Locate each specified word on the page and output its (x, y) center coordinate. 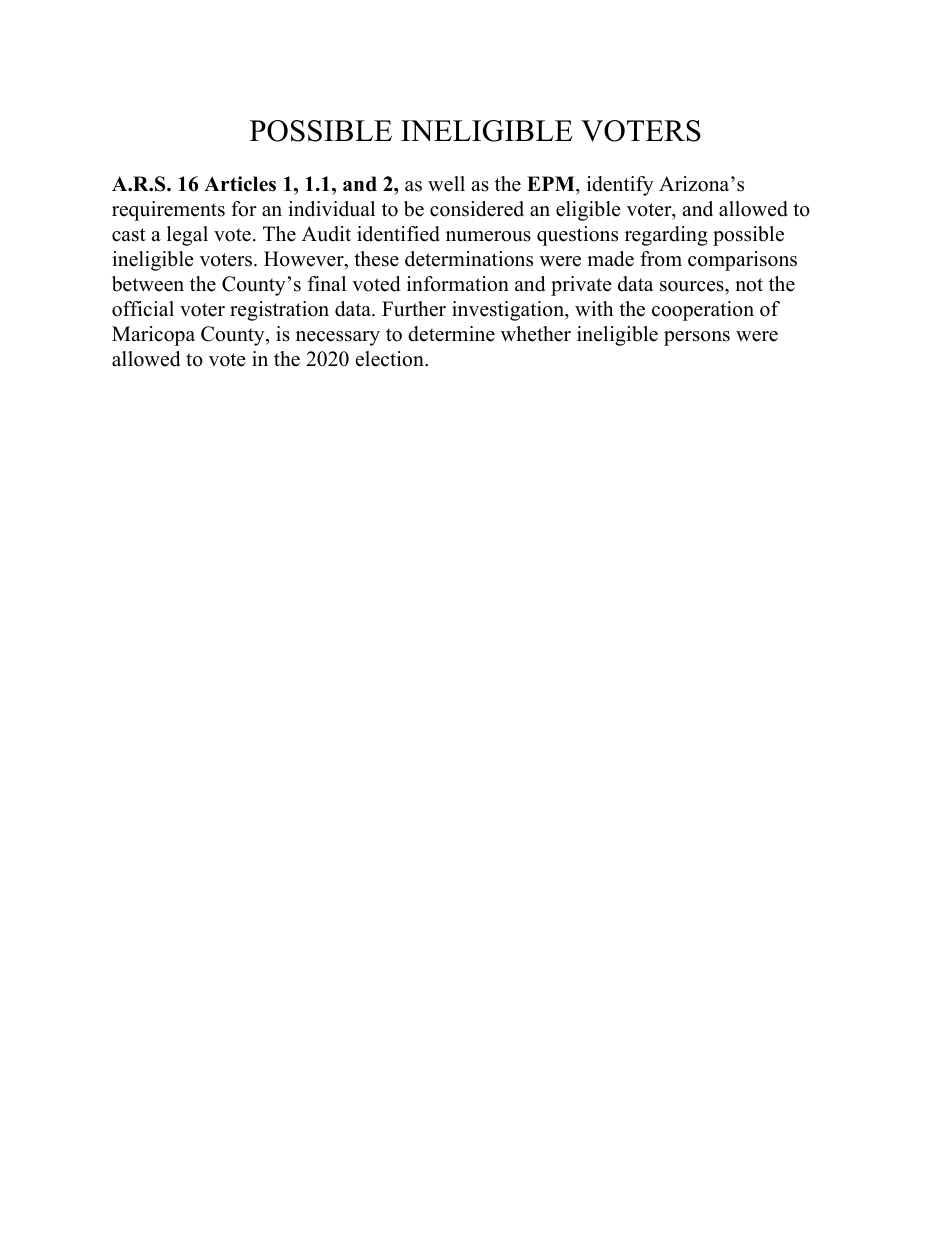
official (143, 309)
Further (414, 309)
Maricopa (153, 336)
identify (620, 186)
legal (187, 236)
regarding (666, 236)
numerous (488, 236)
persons (697, 338)
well (446, 184)
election (391, 359)
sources (693, 286)
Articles (240, 184)
